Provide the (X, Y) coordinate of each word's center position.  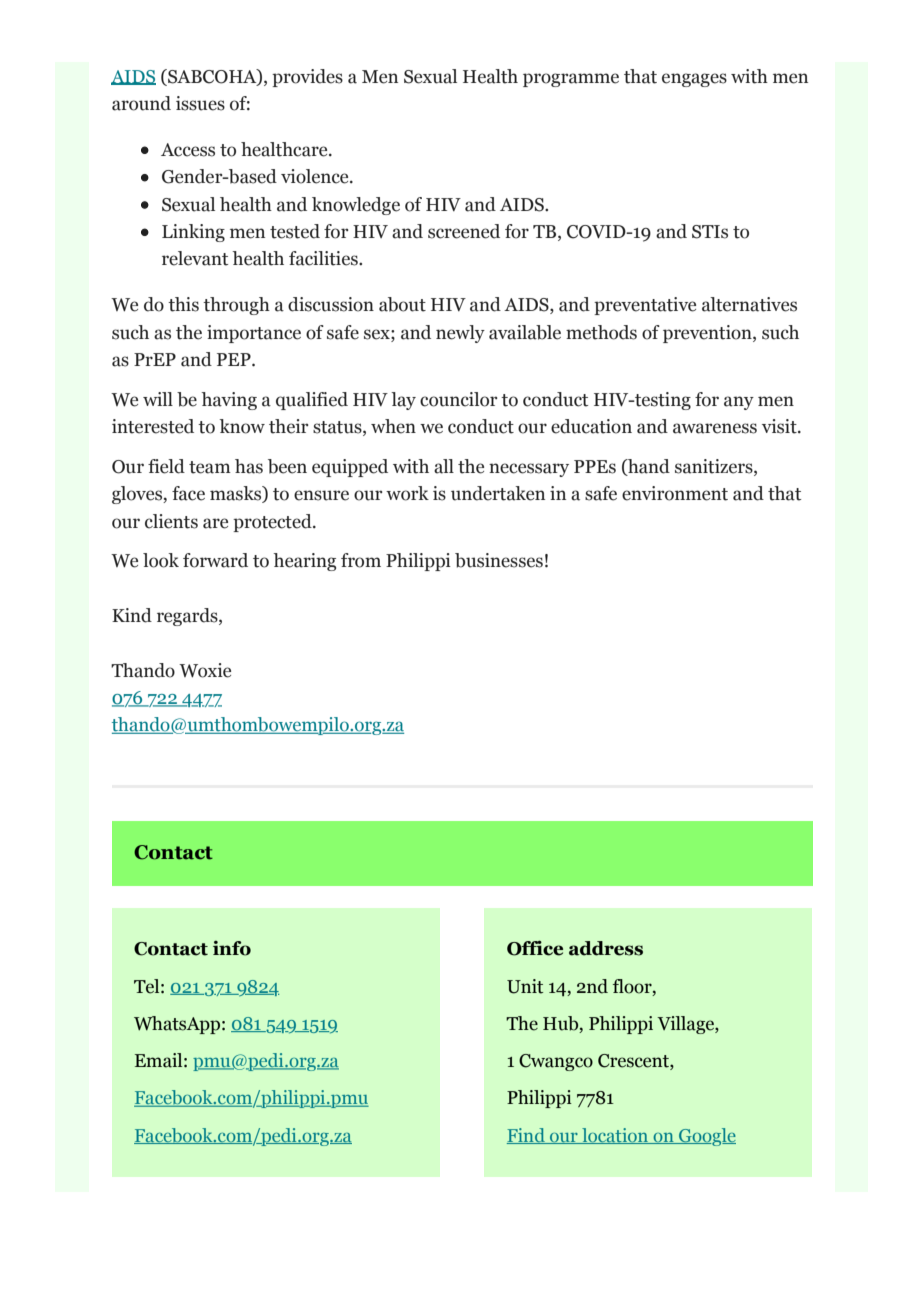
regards (188, 617)
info (232, 948)
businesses (499, 560)
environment (675, 493)
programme (571, 80)
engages (694, 80)
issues (200, 103)
